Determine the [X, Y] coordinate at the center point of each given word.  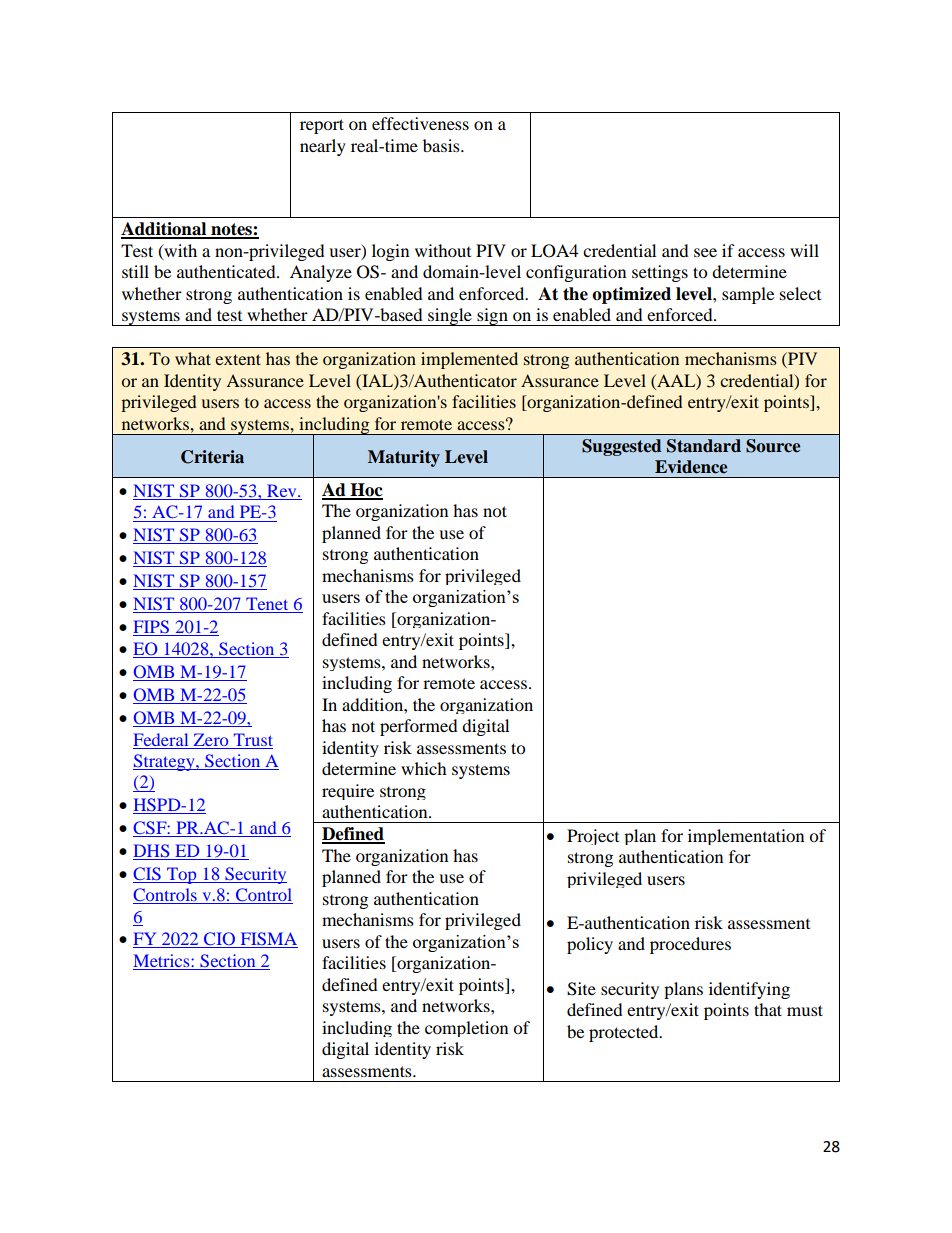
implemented [469, 360]
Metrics [162, 962]
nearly [323, 147]
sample [748, 295]
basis [442, 145]
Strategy [165, 762]
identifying [749, 990]
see [705, 252]
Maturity [404, 458]
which [424, 768]
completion [466, 1029]
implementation [746, 837]
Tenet [267, 603]
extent [238, 359]
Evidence [691, 467]
